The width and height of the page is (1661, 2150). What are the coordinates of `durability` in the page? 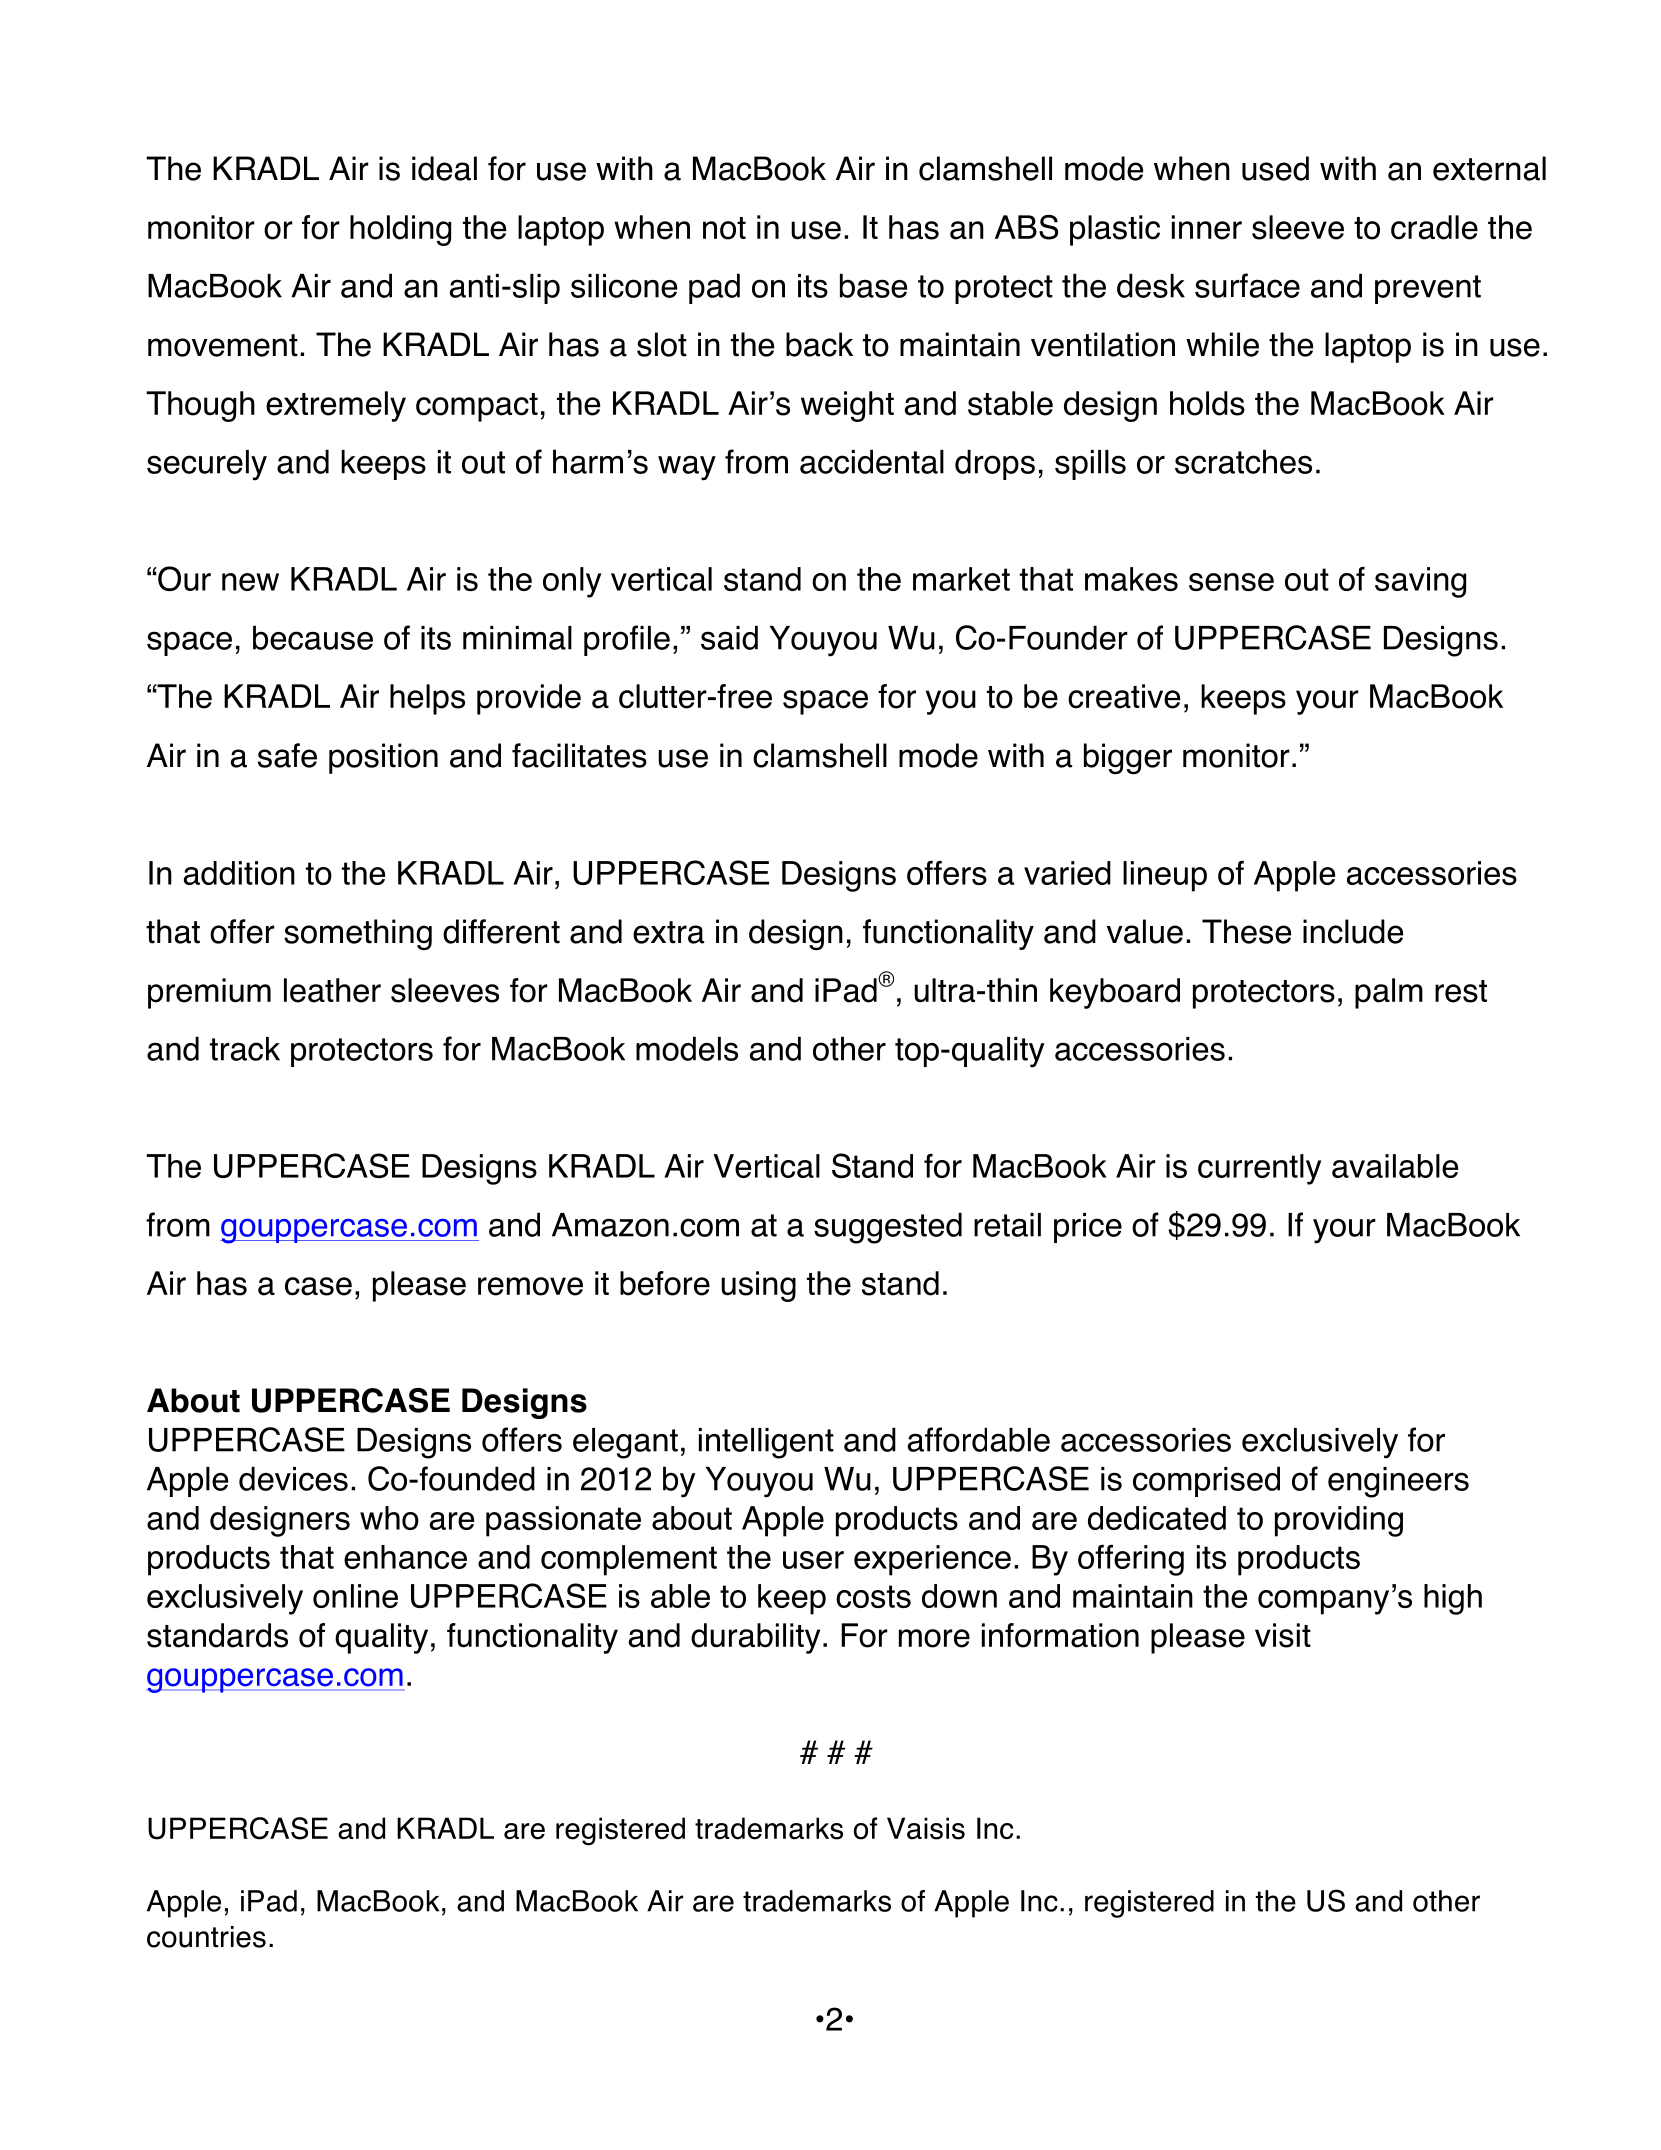 It's located at (755, 1638).
